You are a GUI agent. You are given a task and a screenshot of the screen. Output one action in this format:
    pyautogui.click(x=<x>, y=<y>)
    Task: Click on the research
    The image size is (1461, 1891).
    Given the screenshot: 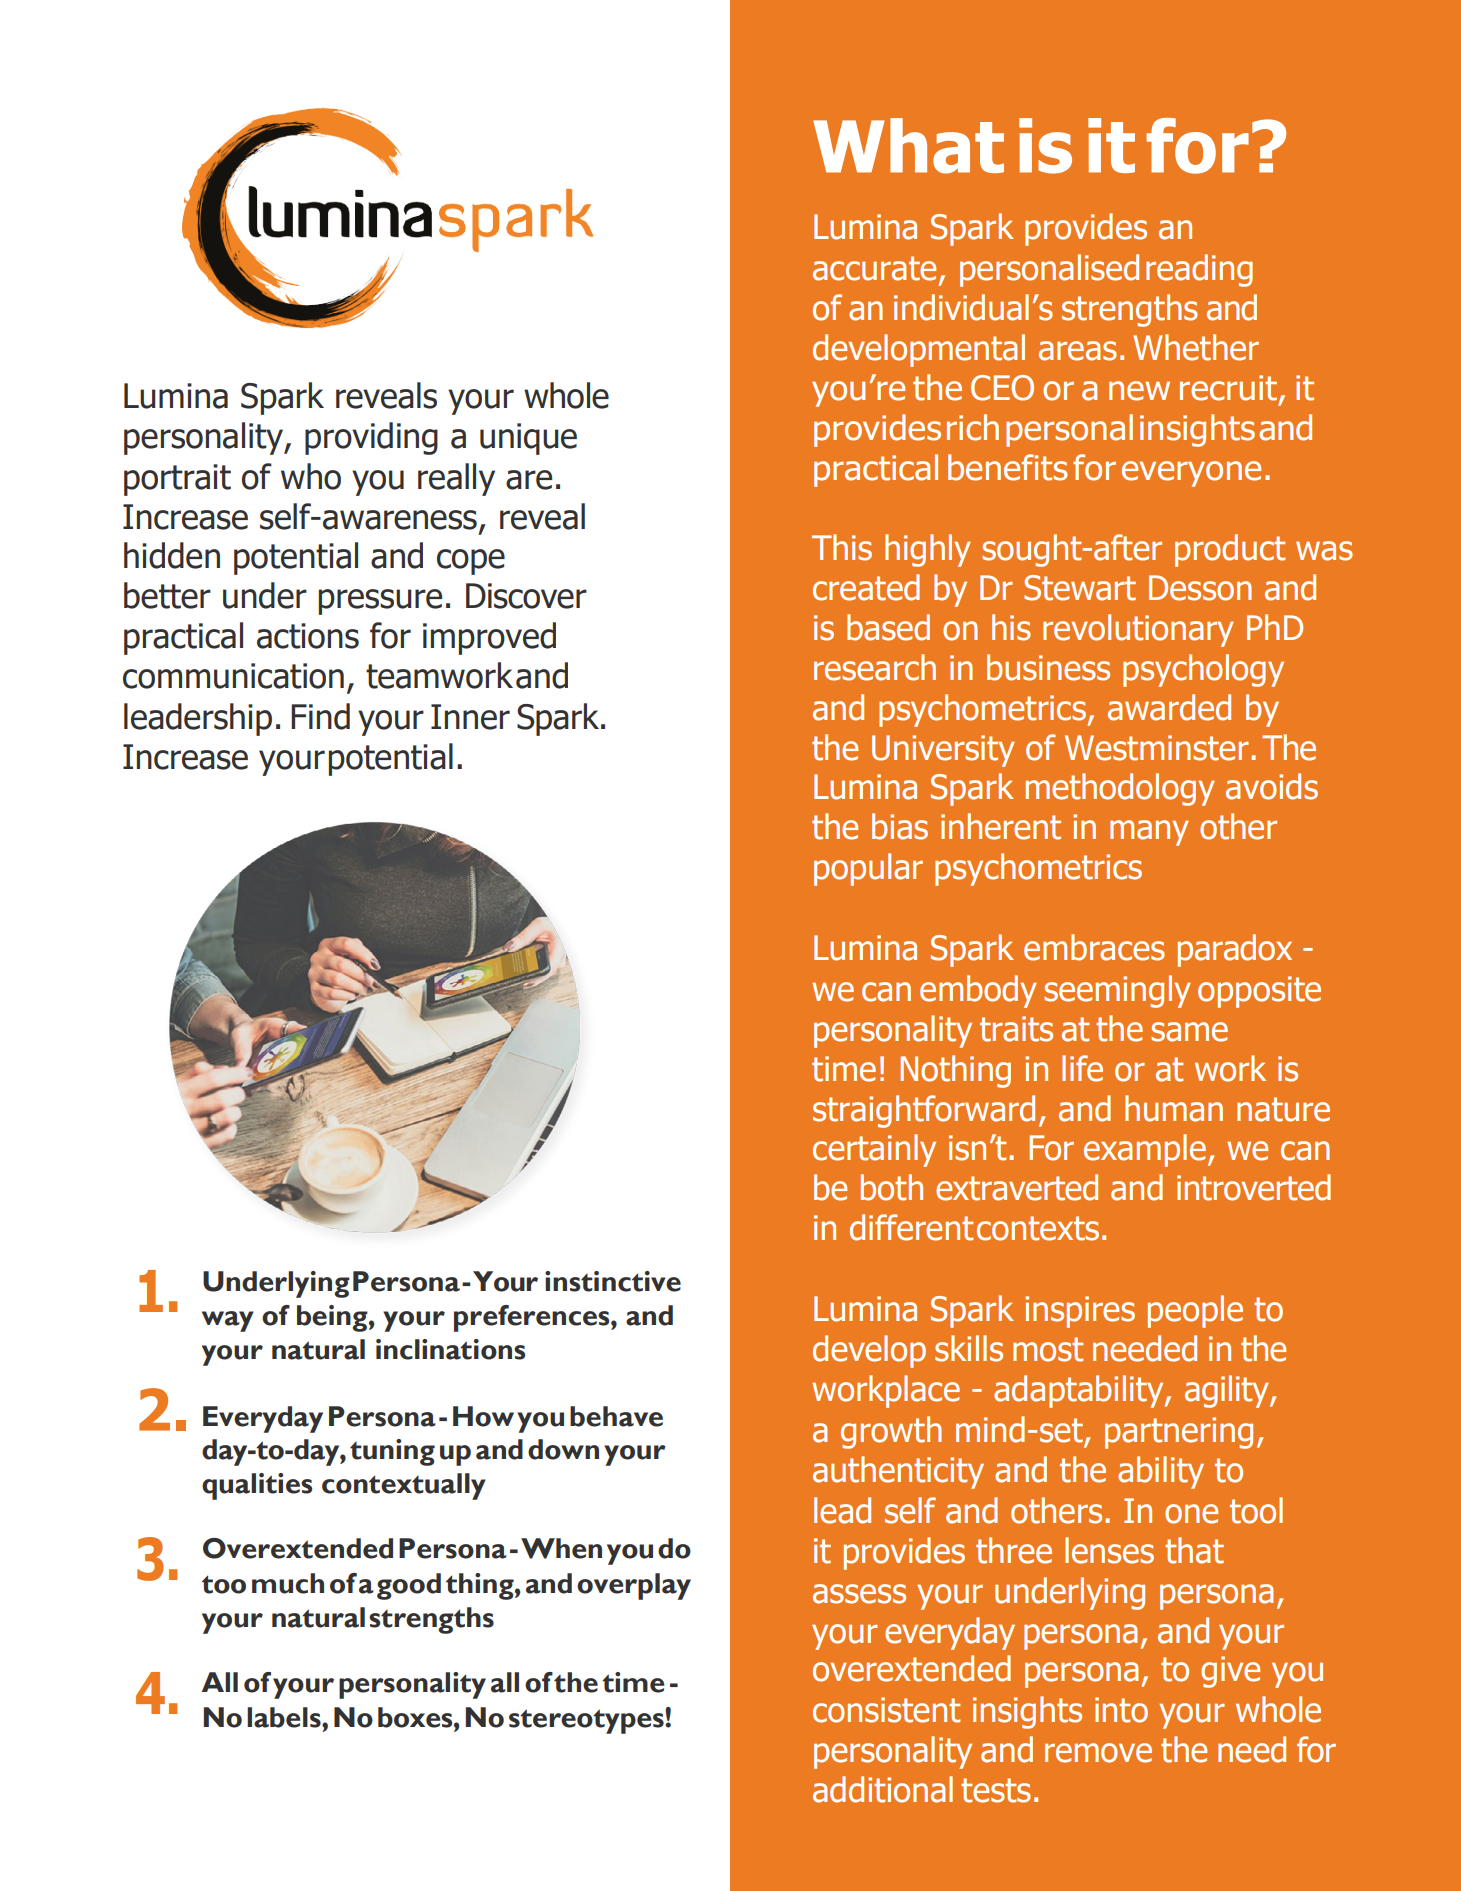 What is the action you would take?
    pyautogui.click(x=875, y=667)
